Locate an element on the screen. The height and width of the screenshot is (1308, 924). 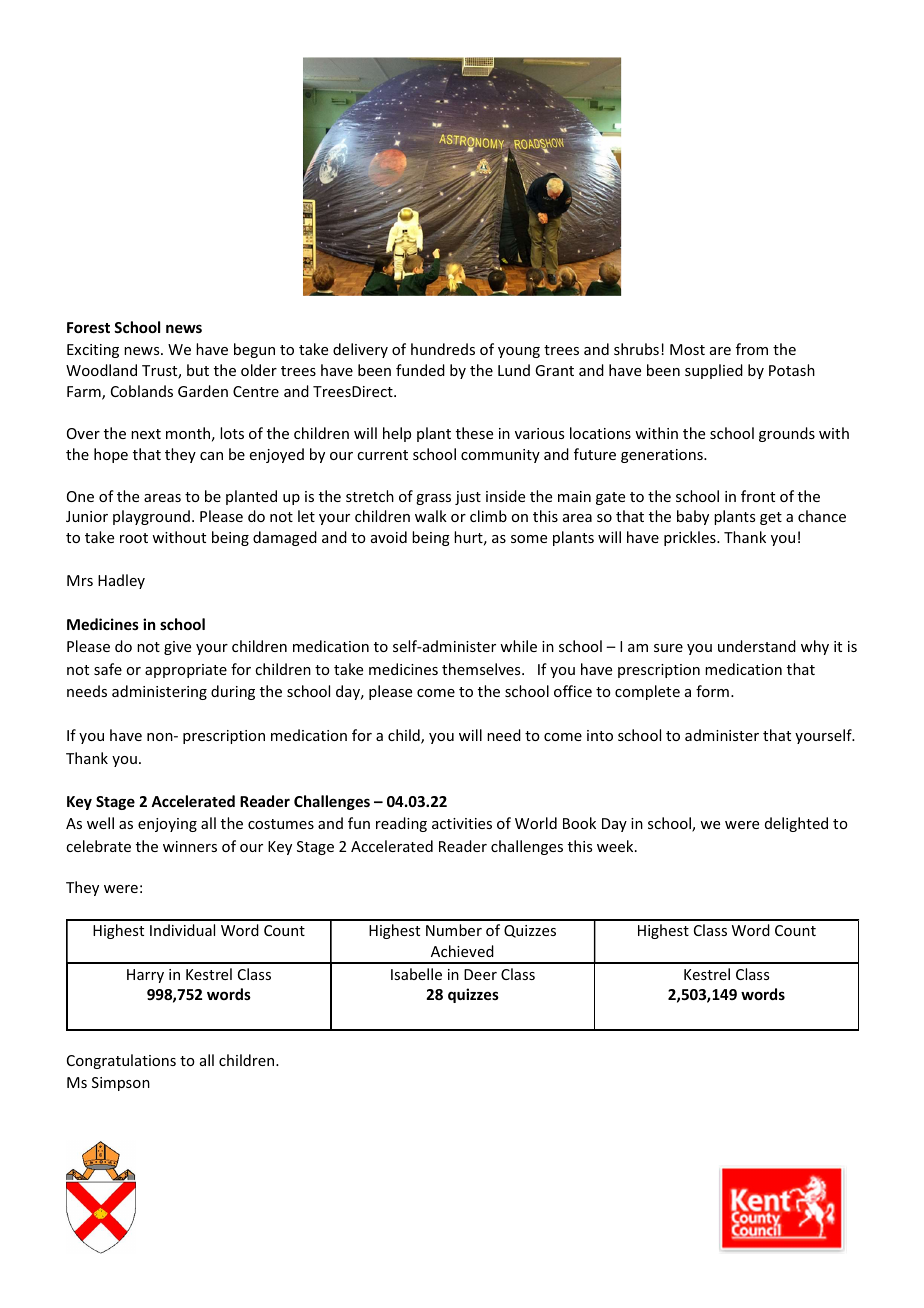
get is located at coordinates (771, 518).
